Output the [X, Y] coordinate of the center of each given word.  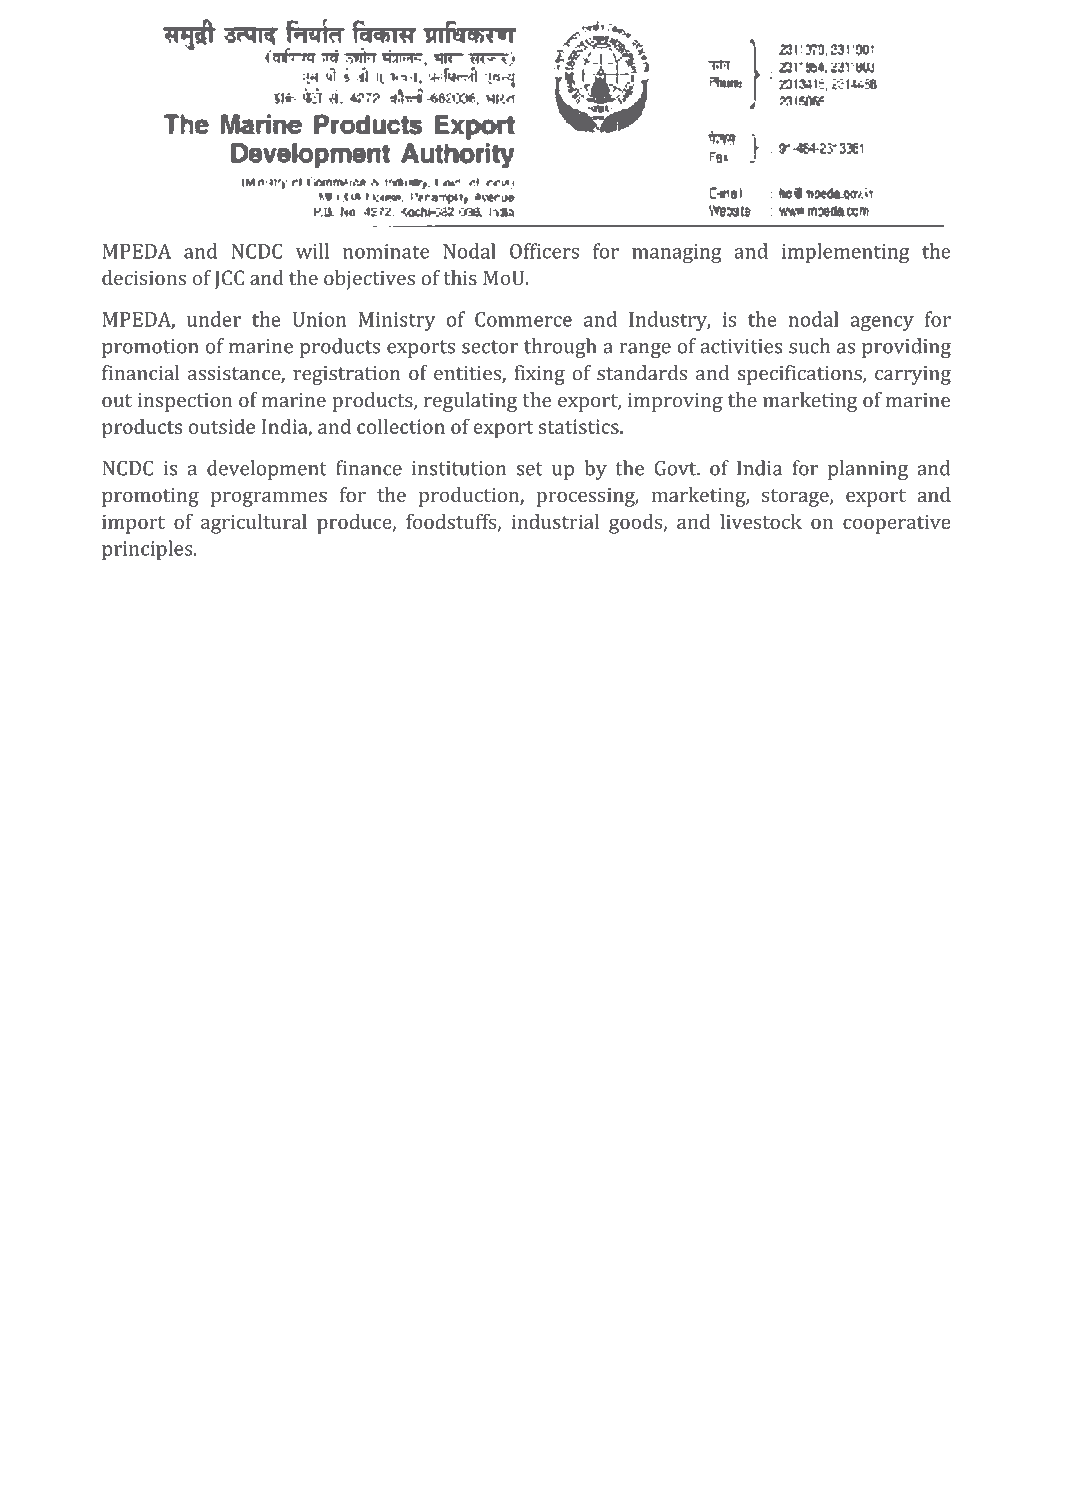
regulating [470, 402]
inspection [185, 402]
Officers [544, 251]
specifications [801, 375]
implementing [845, 253]
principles [148, 550]
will [312, 251]
